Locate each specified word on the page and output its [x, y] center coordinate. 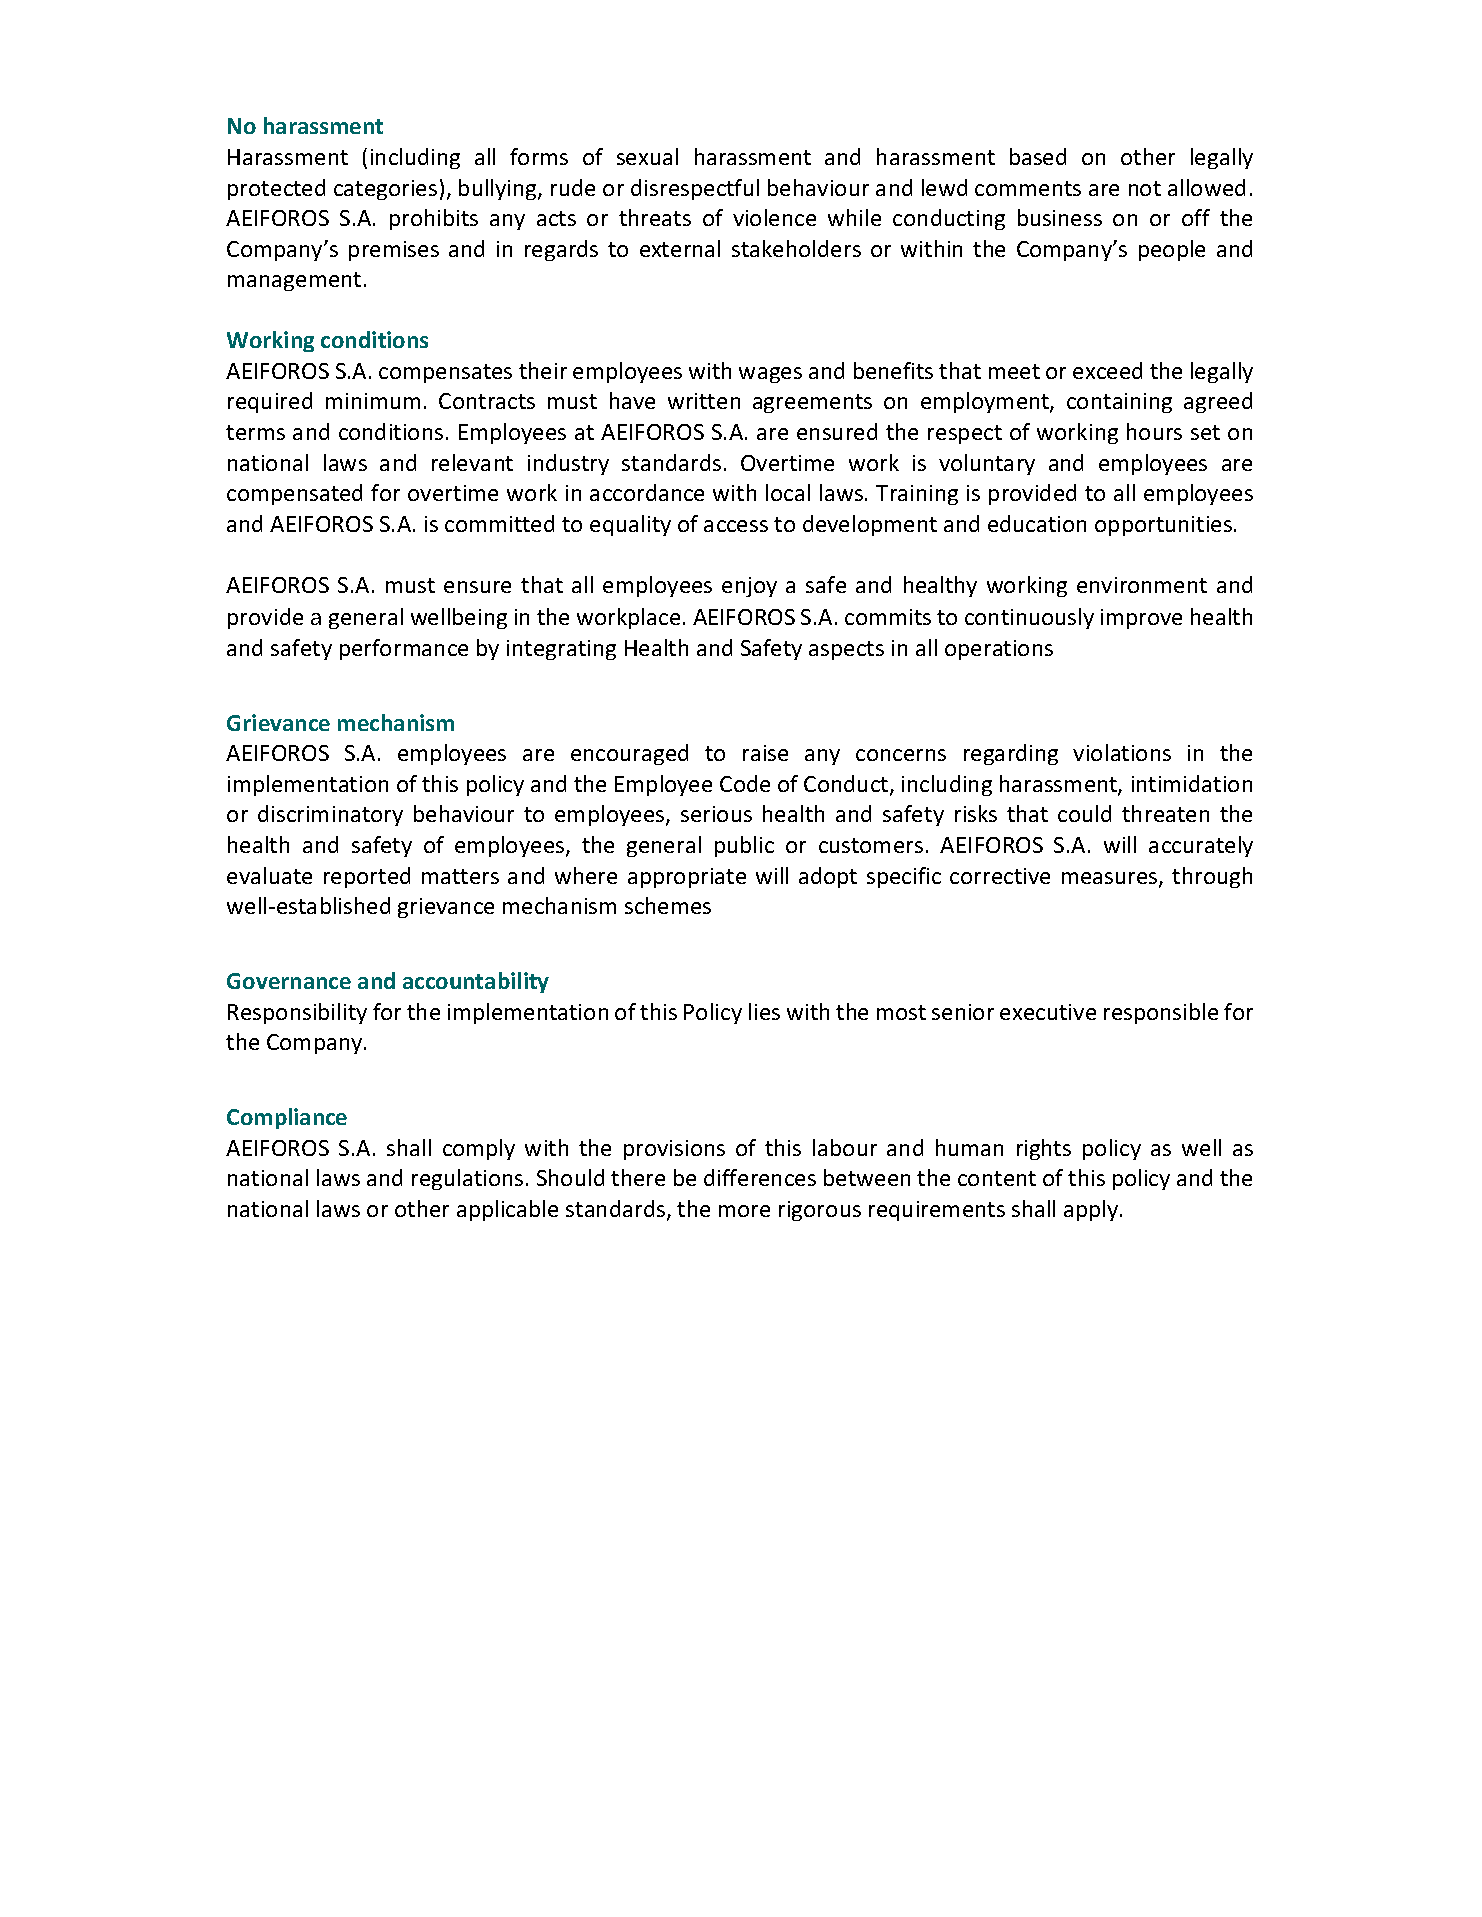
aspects [846, 650]
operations [999, 650]
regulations [467, 1179]
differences [760, 1177]
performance [404, 649]
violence [774, 217]
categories [385, 190]
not [1145, 188]
